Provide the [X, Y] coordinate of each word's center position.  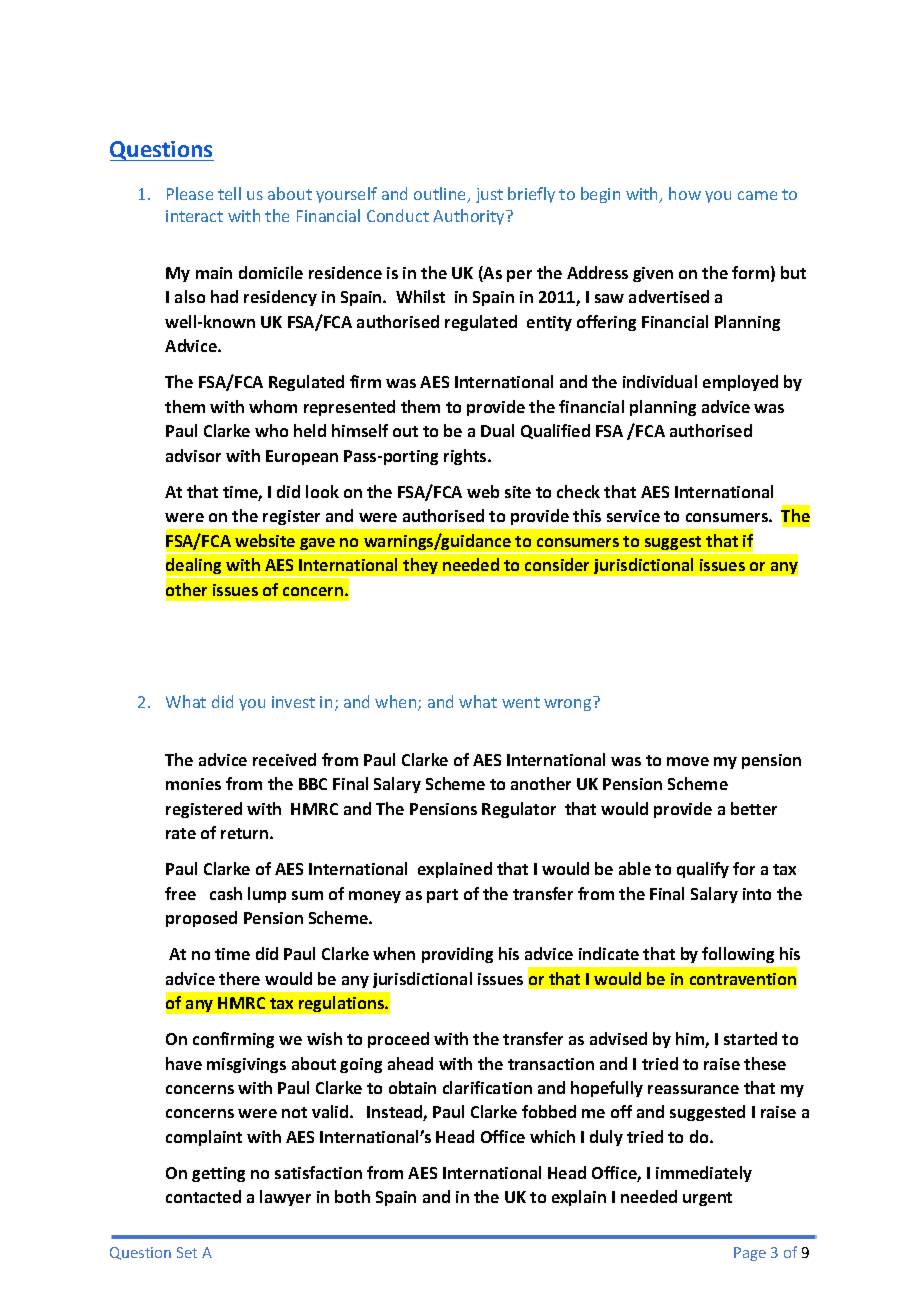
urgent [707, 1199]
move [688, 761]
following [738, 955]
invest [293, 702]
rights [466, 457]
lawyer [285, 1198]
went [521, 702]
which [552, 1136]
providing [457, 955]
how [685, 193]
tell [229, 193]
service [633, 516]
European [302, 457]
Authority [470, 217]
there [239, 978]
